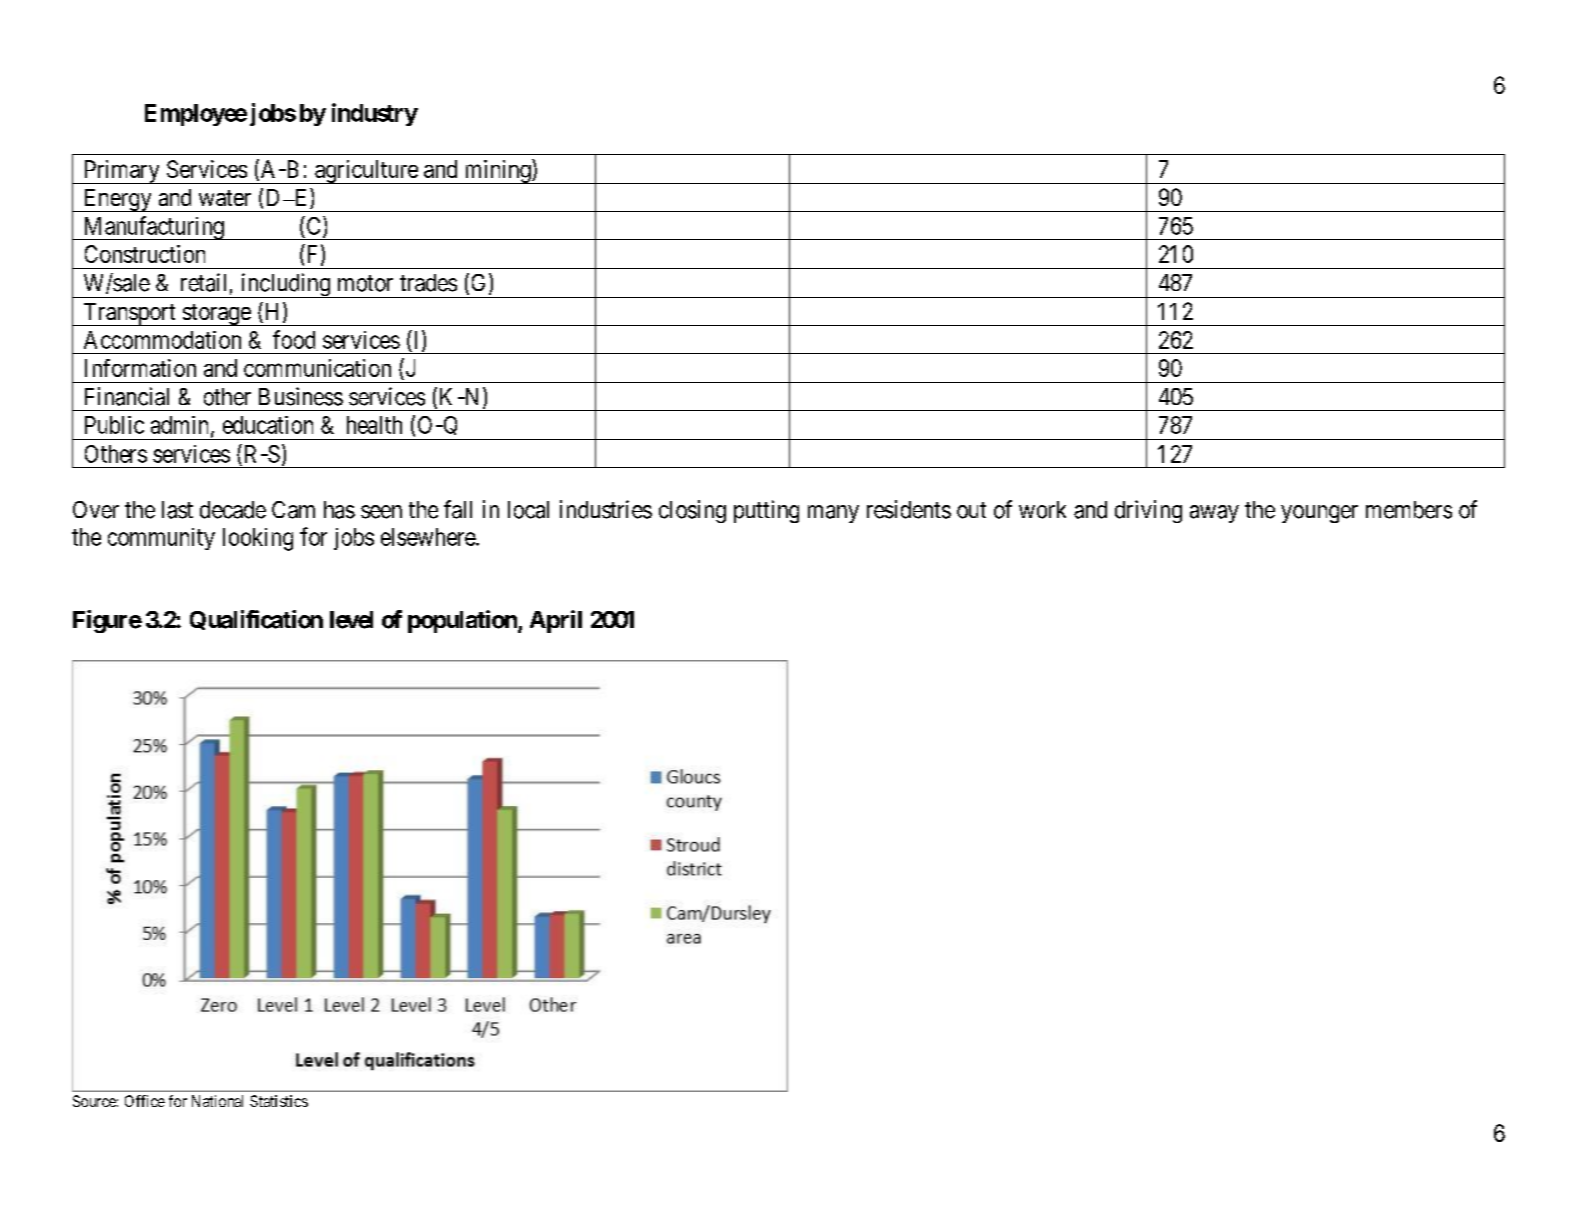 The height and width of the document is (1218, 1576). Describe the element at coordinates (279, 1101) in the document. I see `Statistics` at that location.
